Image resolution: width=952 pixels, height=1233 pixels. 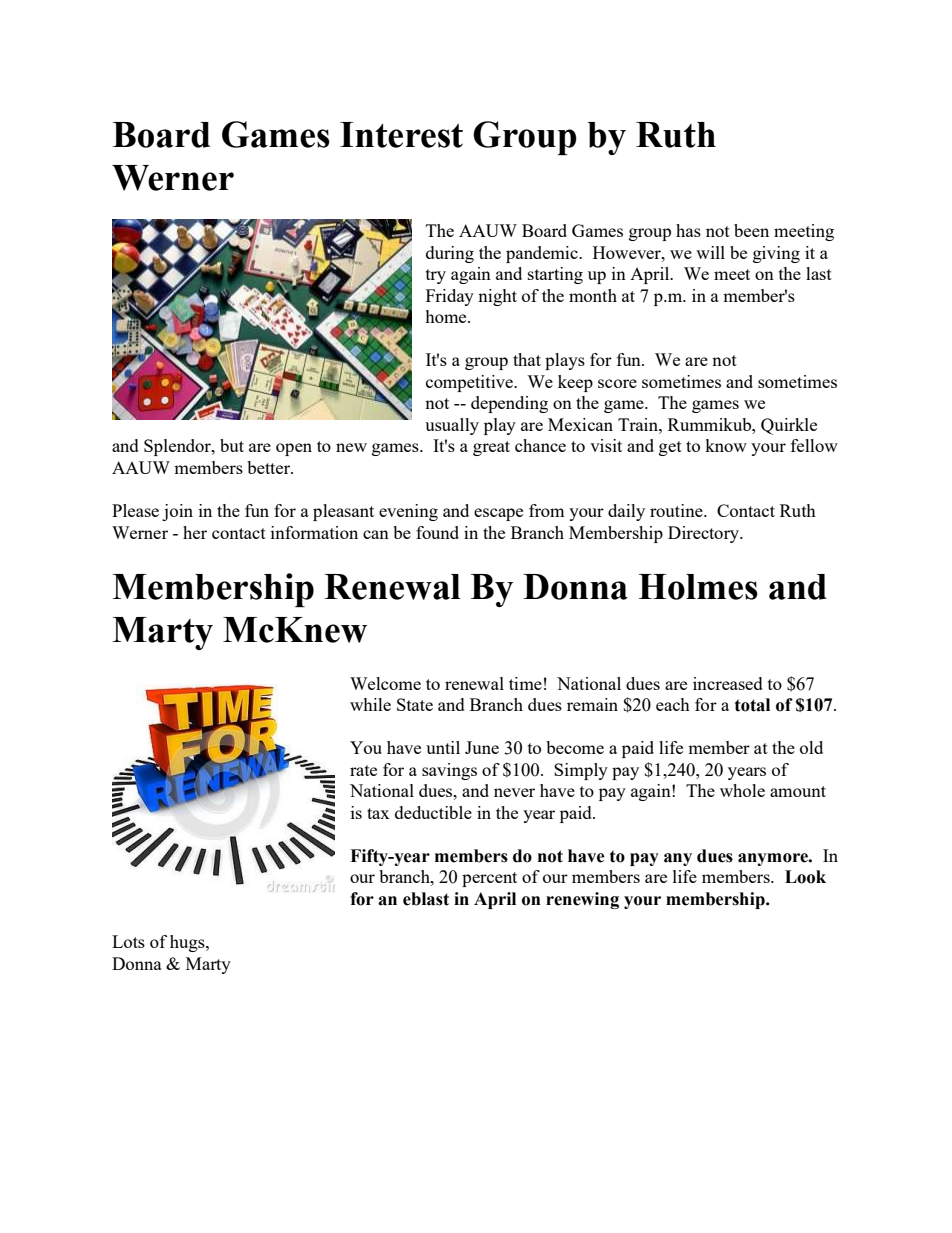 I want to click on competitive, so click(x=470, y=383).
